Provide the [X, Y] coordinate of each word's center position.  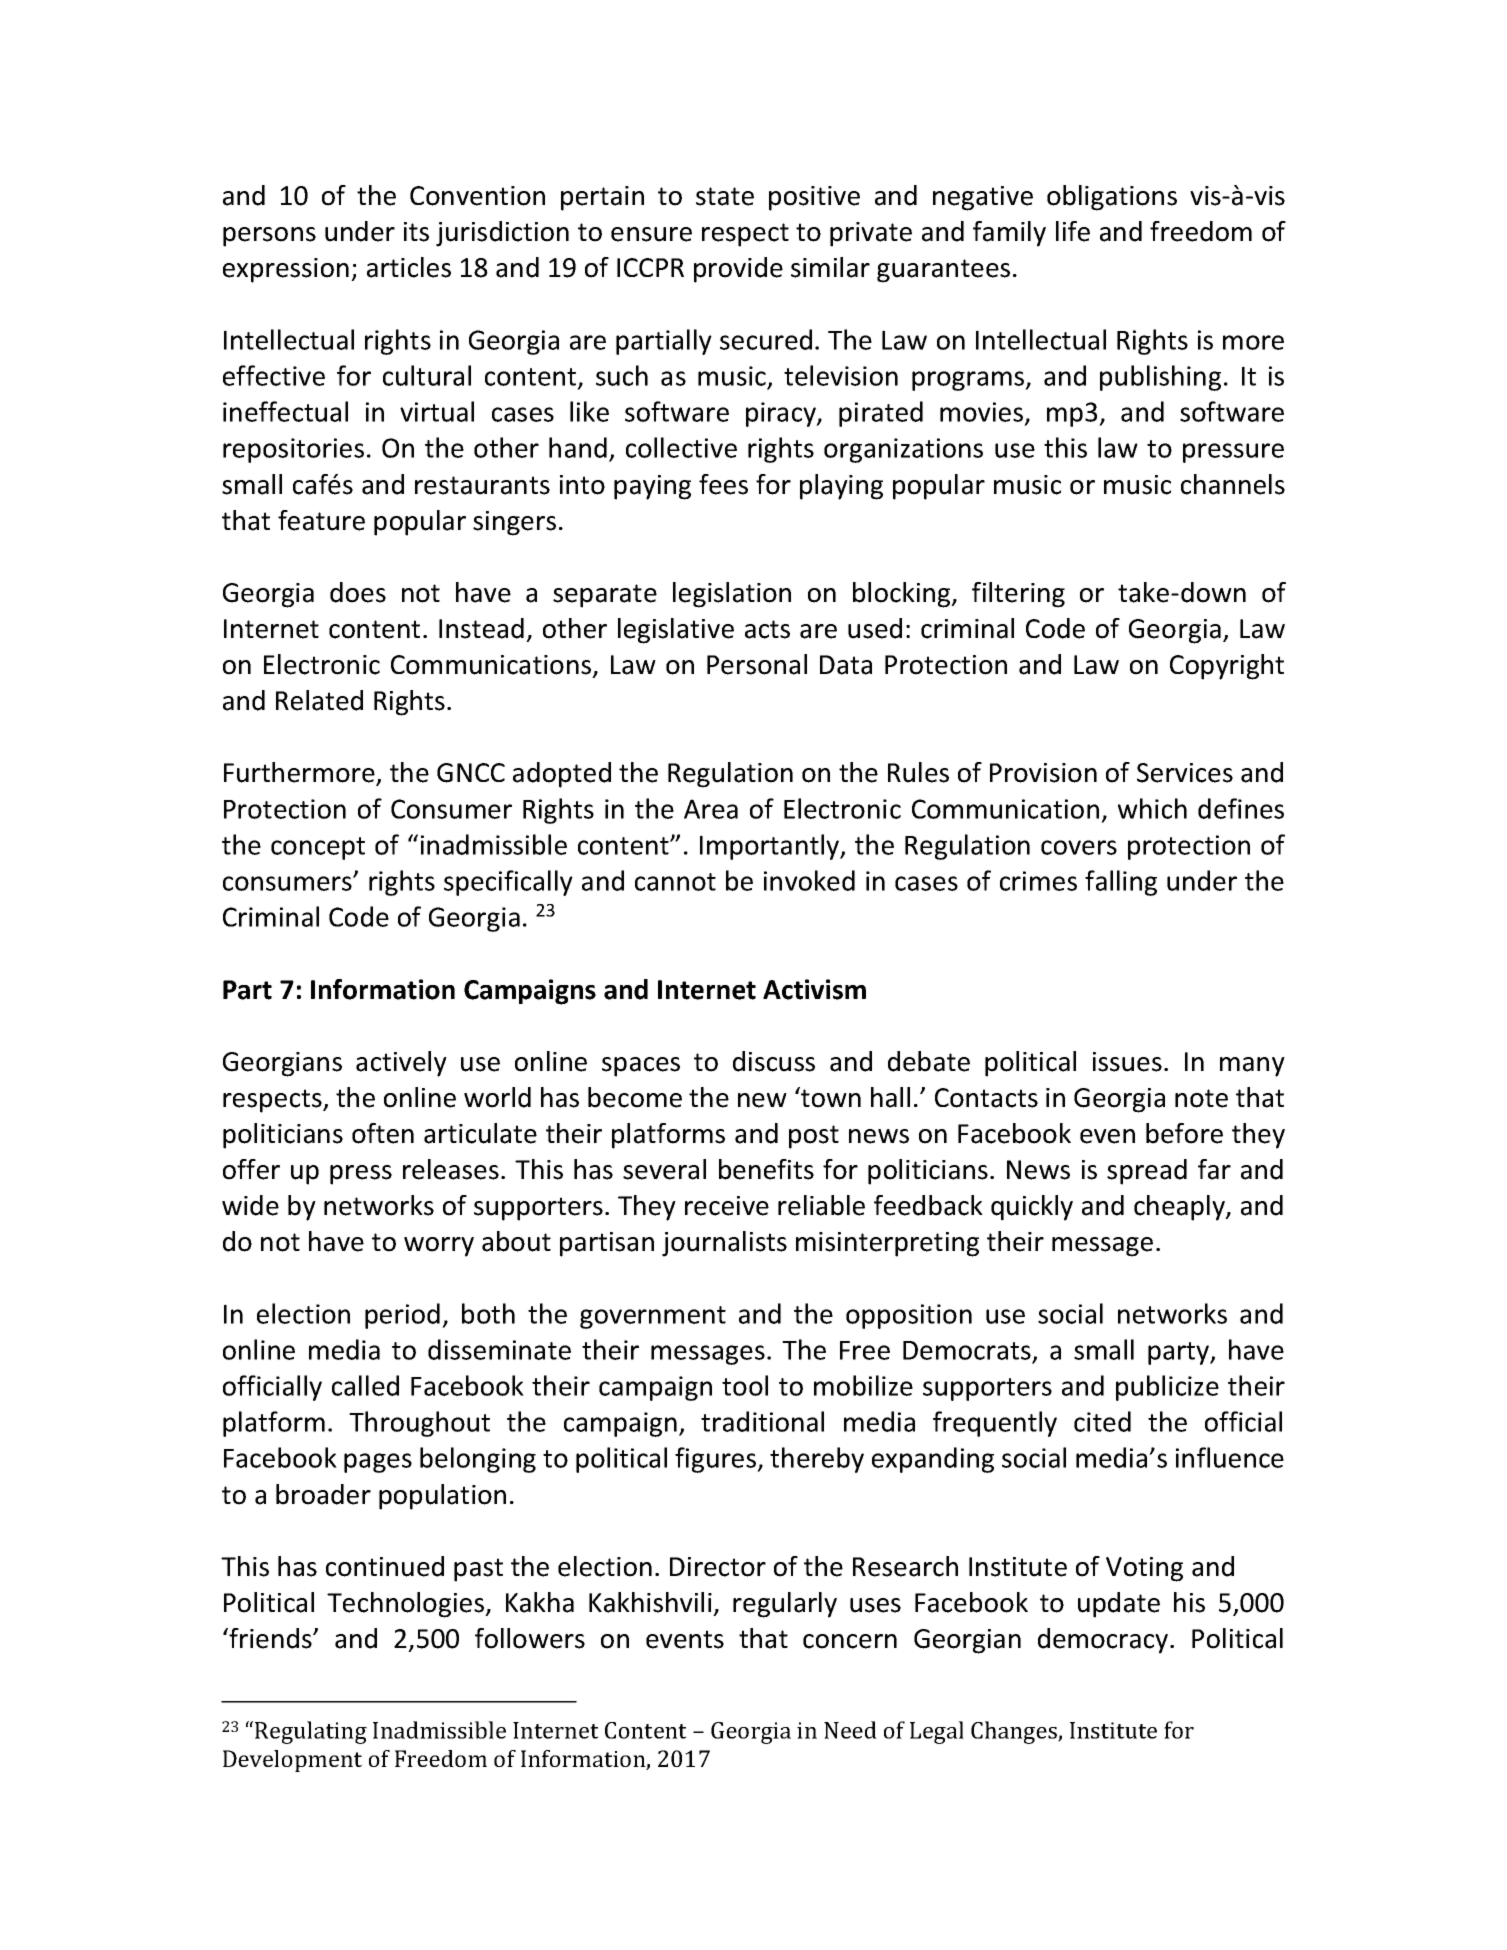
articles [409, 267]
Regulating [311, 1732]
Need [850, 1730]
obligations [1112, 198]
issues [1127, 1062]
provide [738, 270]
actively [401, 1064]
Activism [814, 989]
